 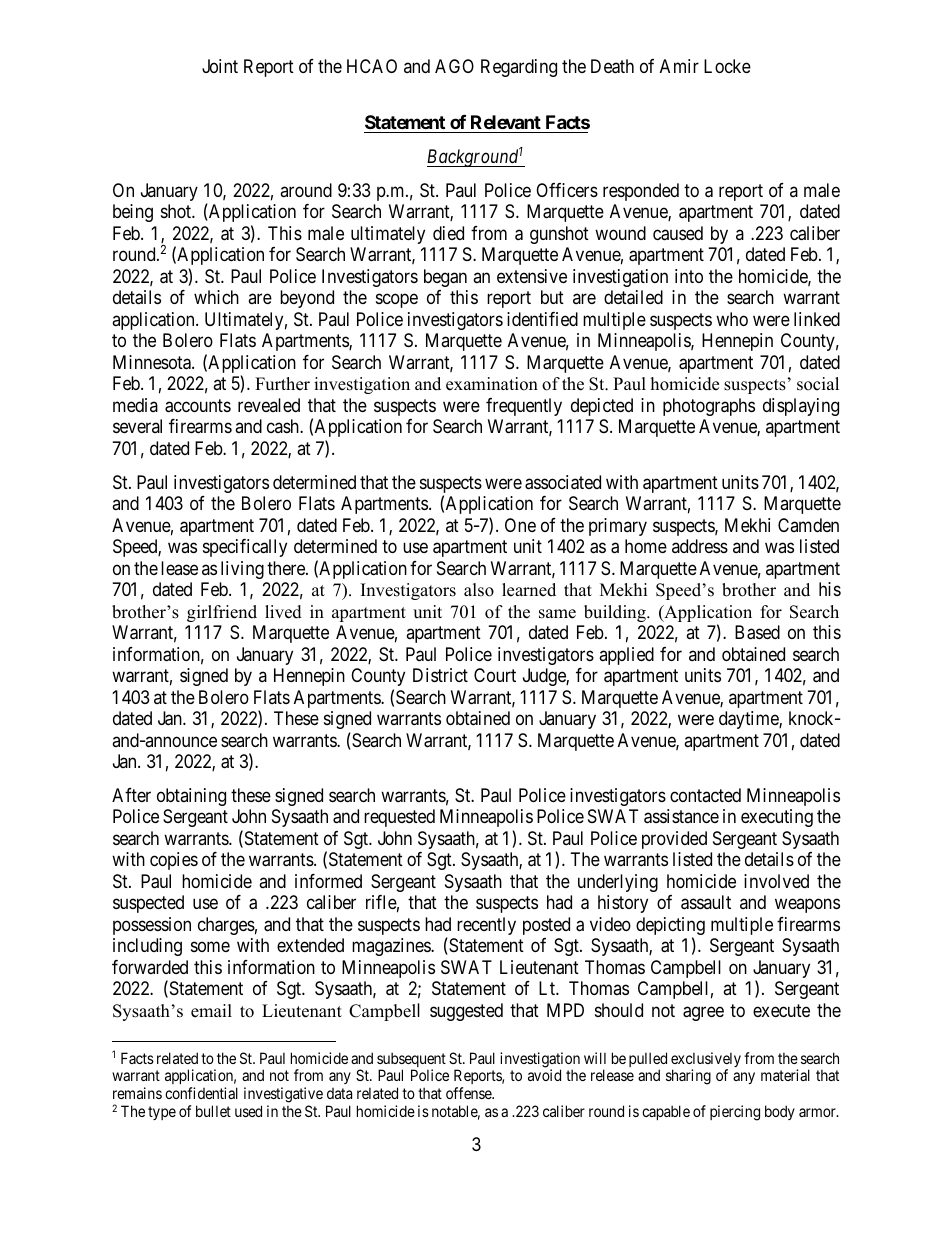 What do you see at coordinates (727, 66) in the screenshot?
I see `Locke` at bounding box center [727, 66].
